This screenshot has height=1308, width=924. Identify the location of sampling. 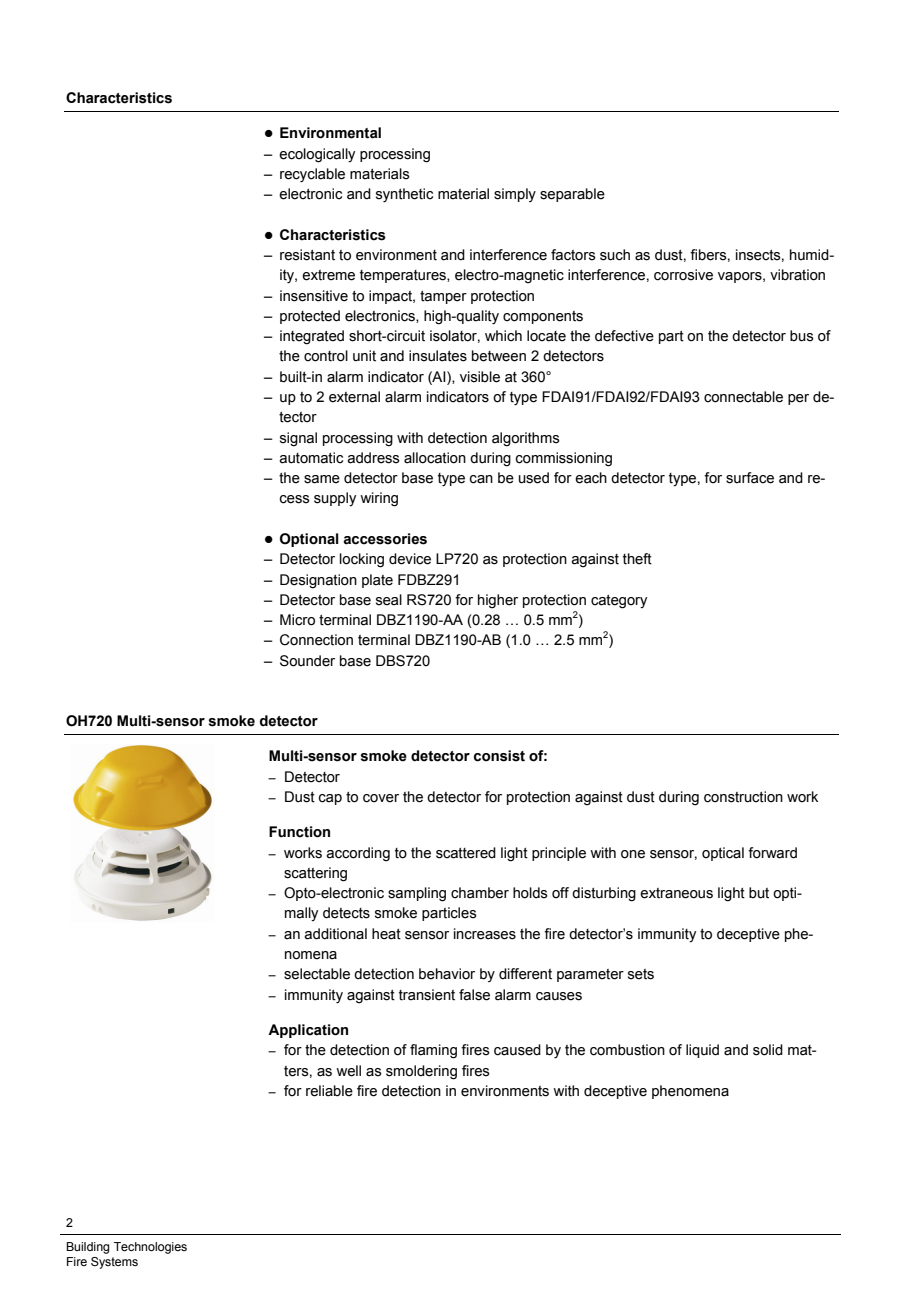
(417, 894).
